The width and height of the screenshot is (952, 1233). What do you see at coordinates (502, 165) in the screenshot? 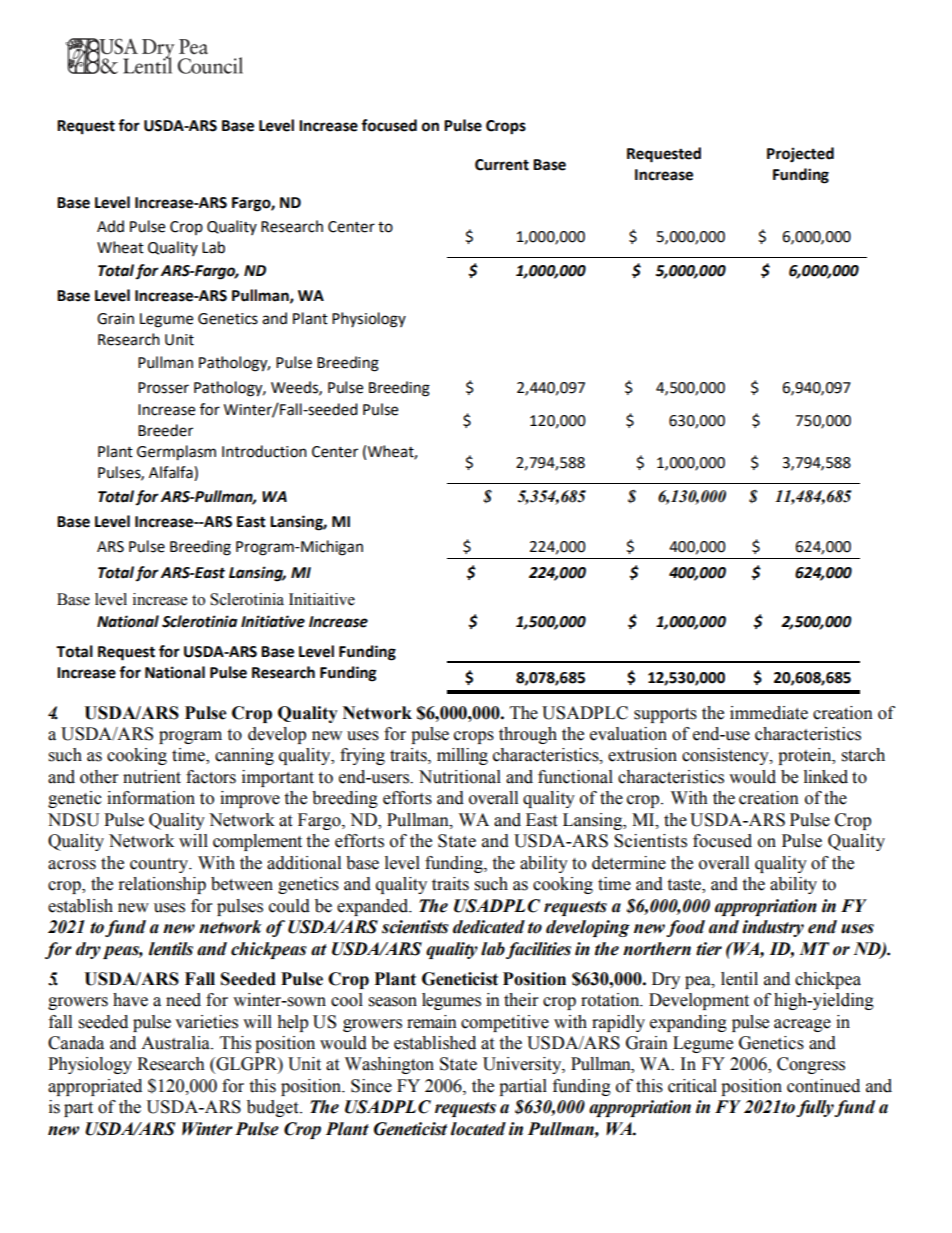
I see `Current` at bounding box center [502, 165].
